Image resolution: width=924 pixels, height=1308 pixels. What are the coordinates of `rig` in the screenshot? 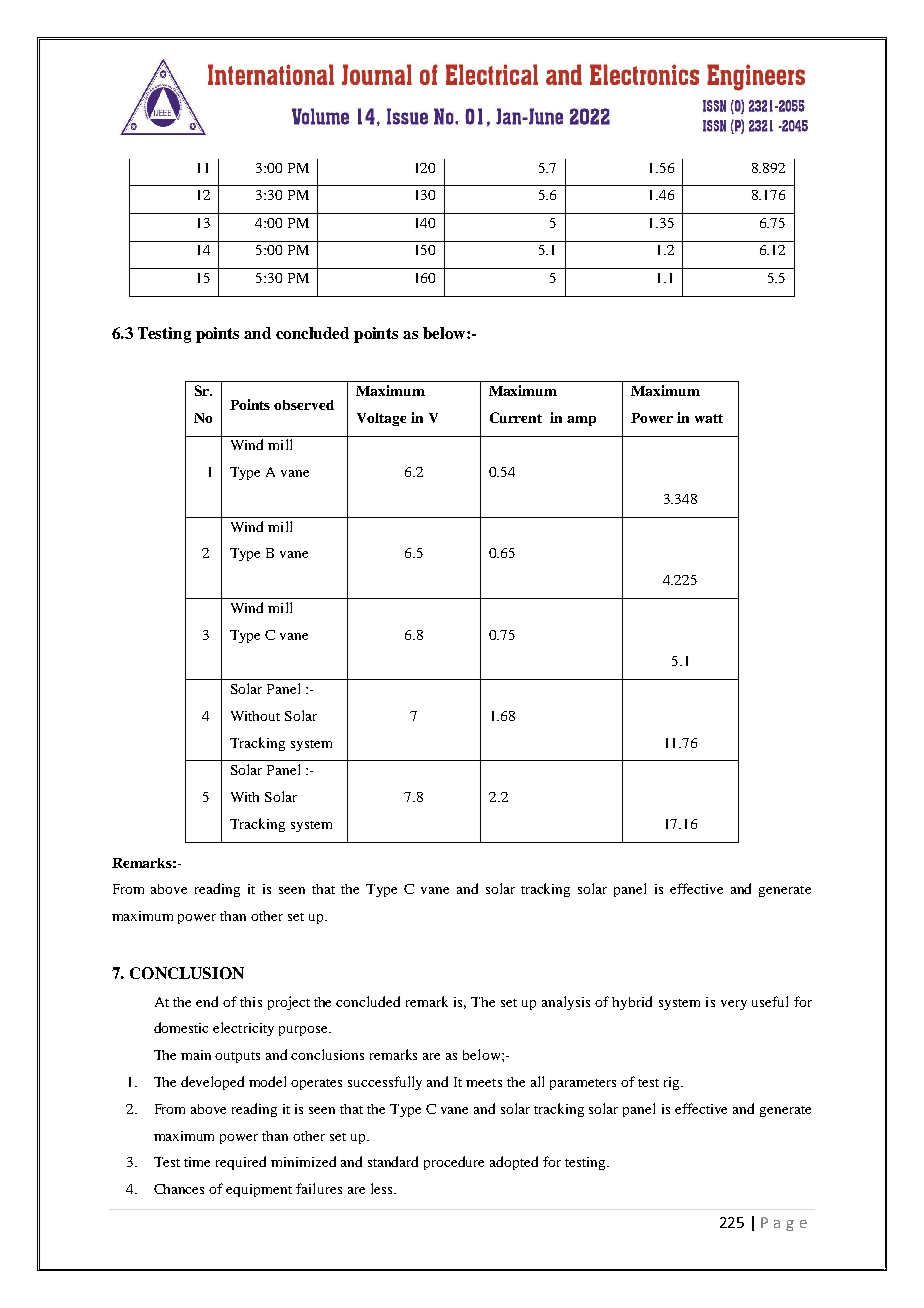 It's located at (673, 1083).
